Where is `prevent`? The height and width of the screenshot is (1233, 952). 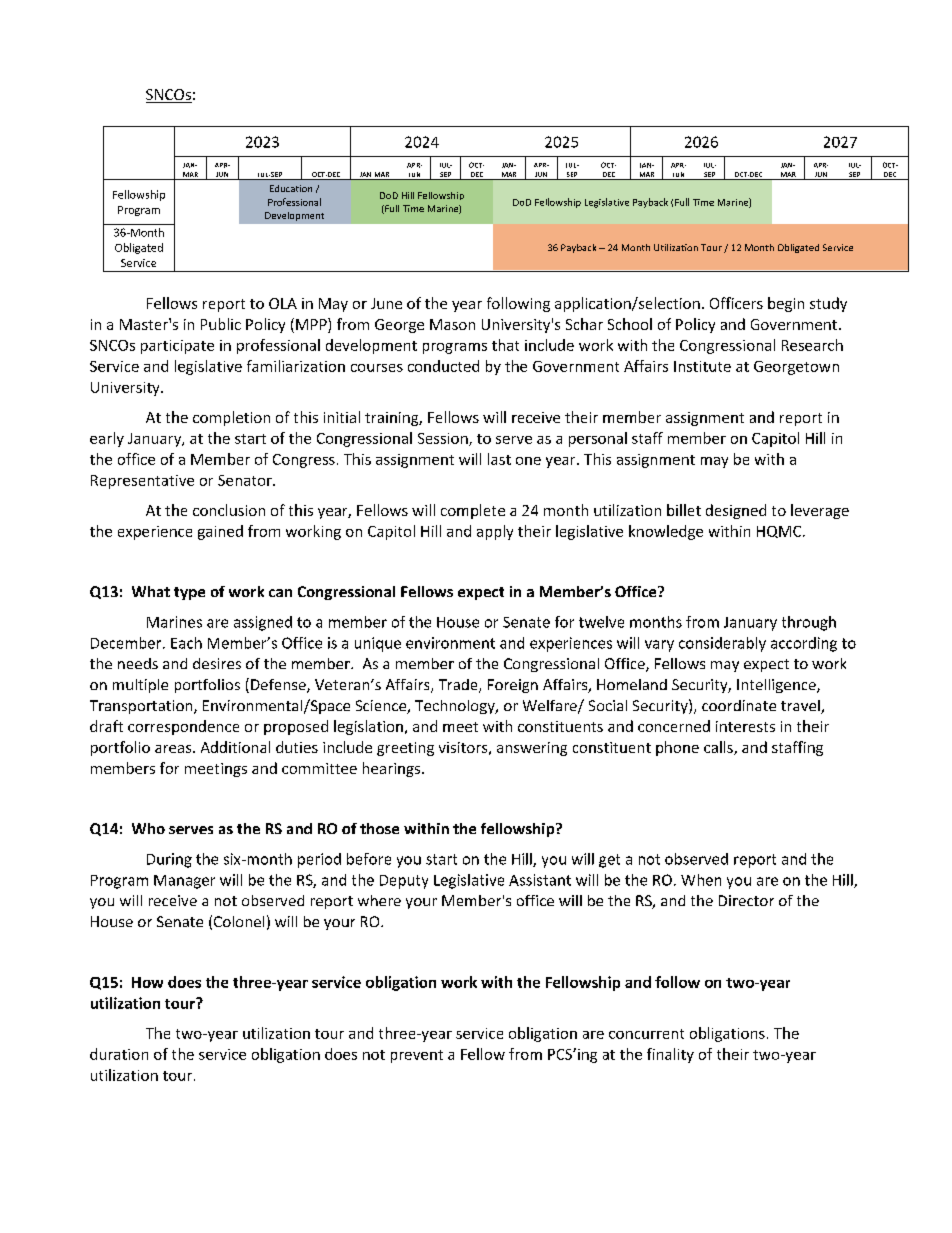 prevent is located at coordinates (417, 1056).
